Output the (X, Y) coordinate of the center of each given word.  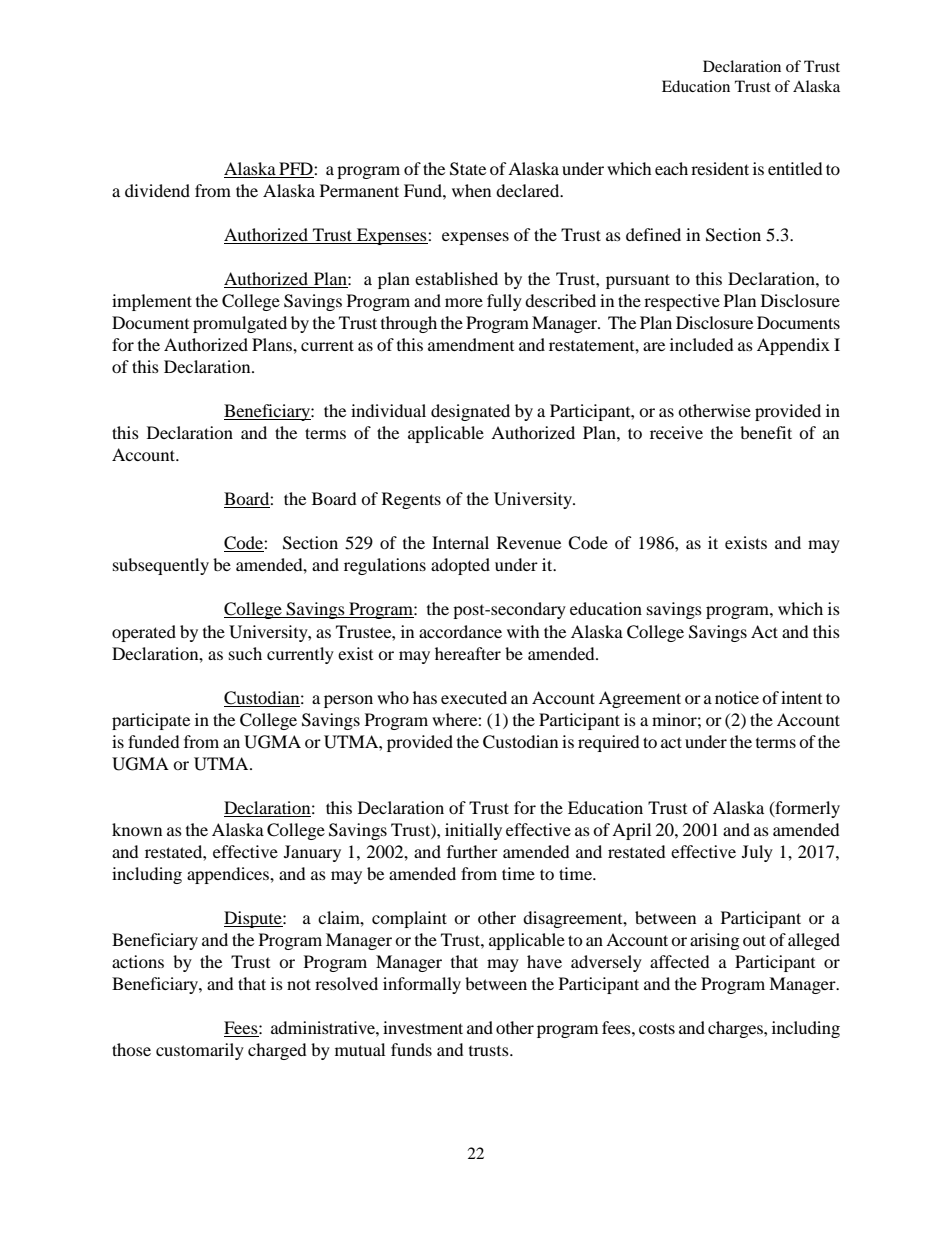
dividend (157, 190)
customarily (200, 1051)
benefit (766, 432)
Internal (460, 542)
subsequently (161, 566)
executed (474, 697)
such (245, 653)
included (702, 344)
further (472, 851)
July (757, 853)
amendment (471, 344)
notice (737, 697)
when (471, 190)
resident (720, 168)
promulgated (240, 324)
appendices (229, 875)
